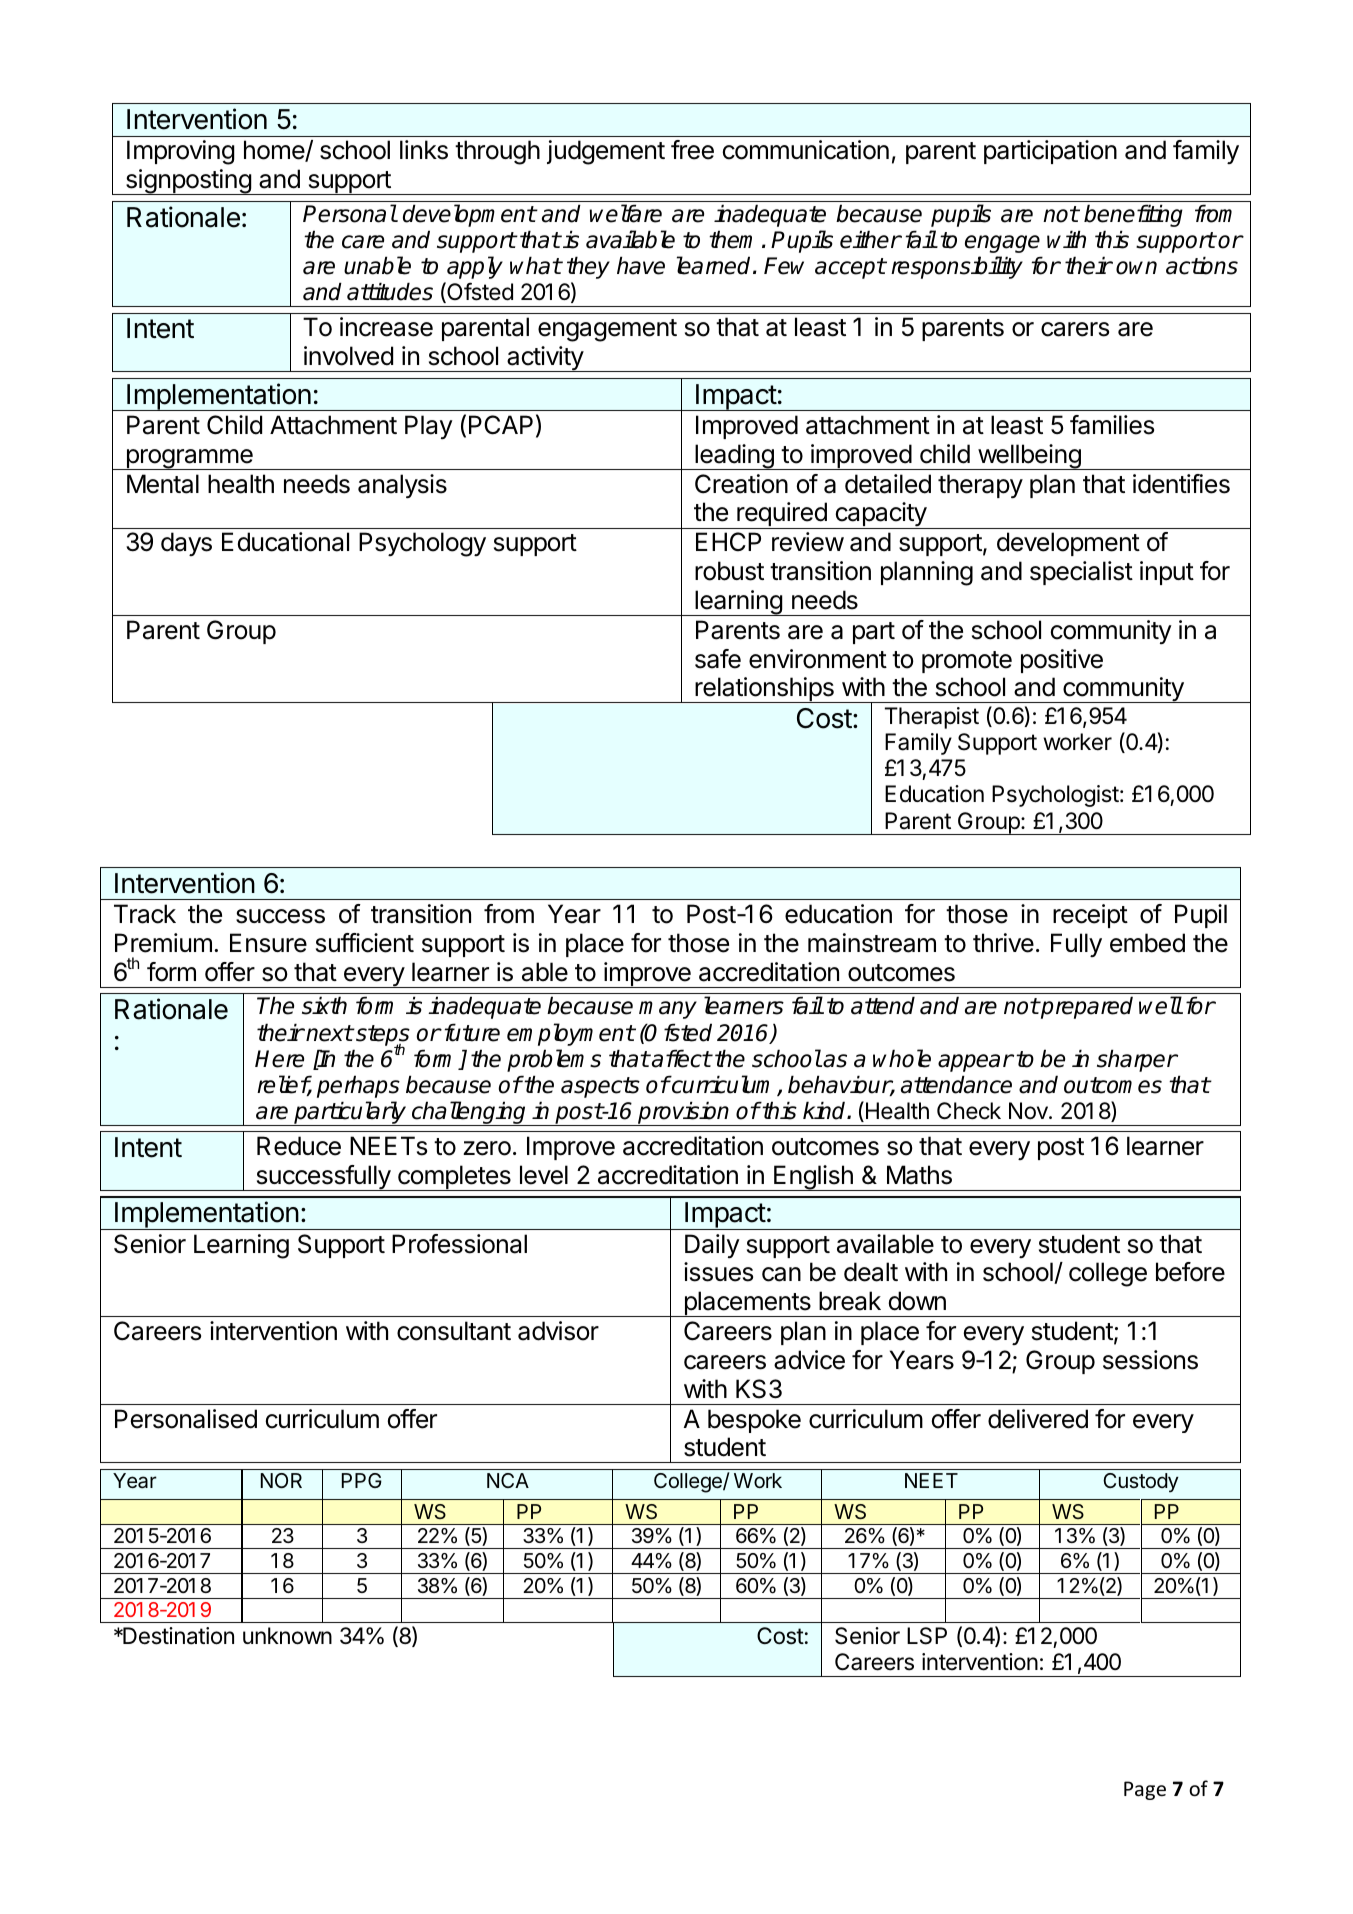  I want to click on welfare, so click(625, 213).
